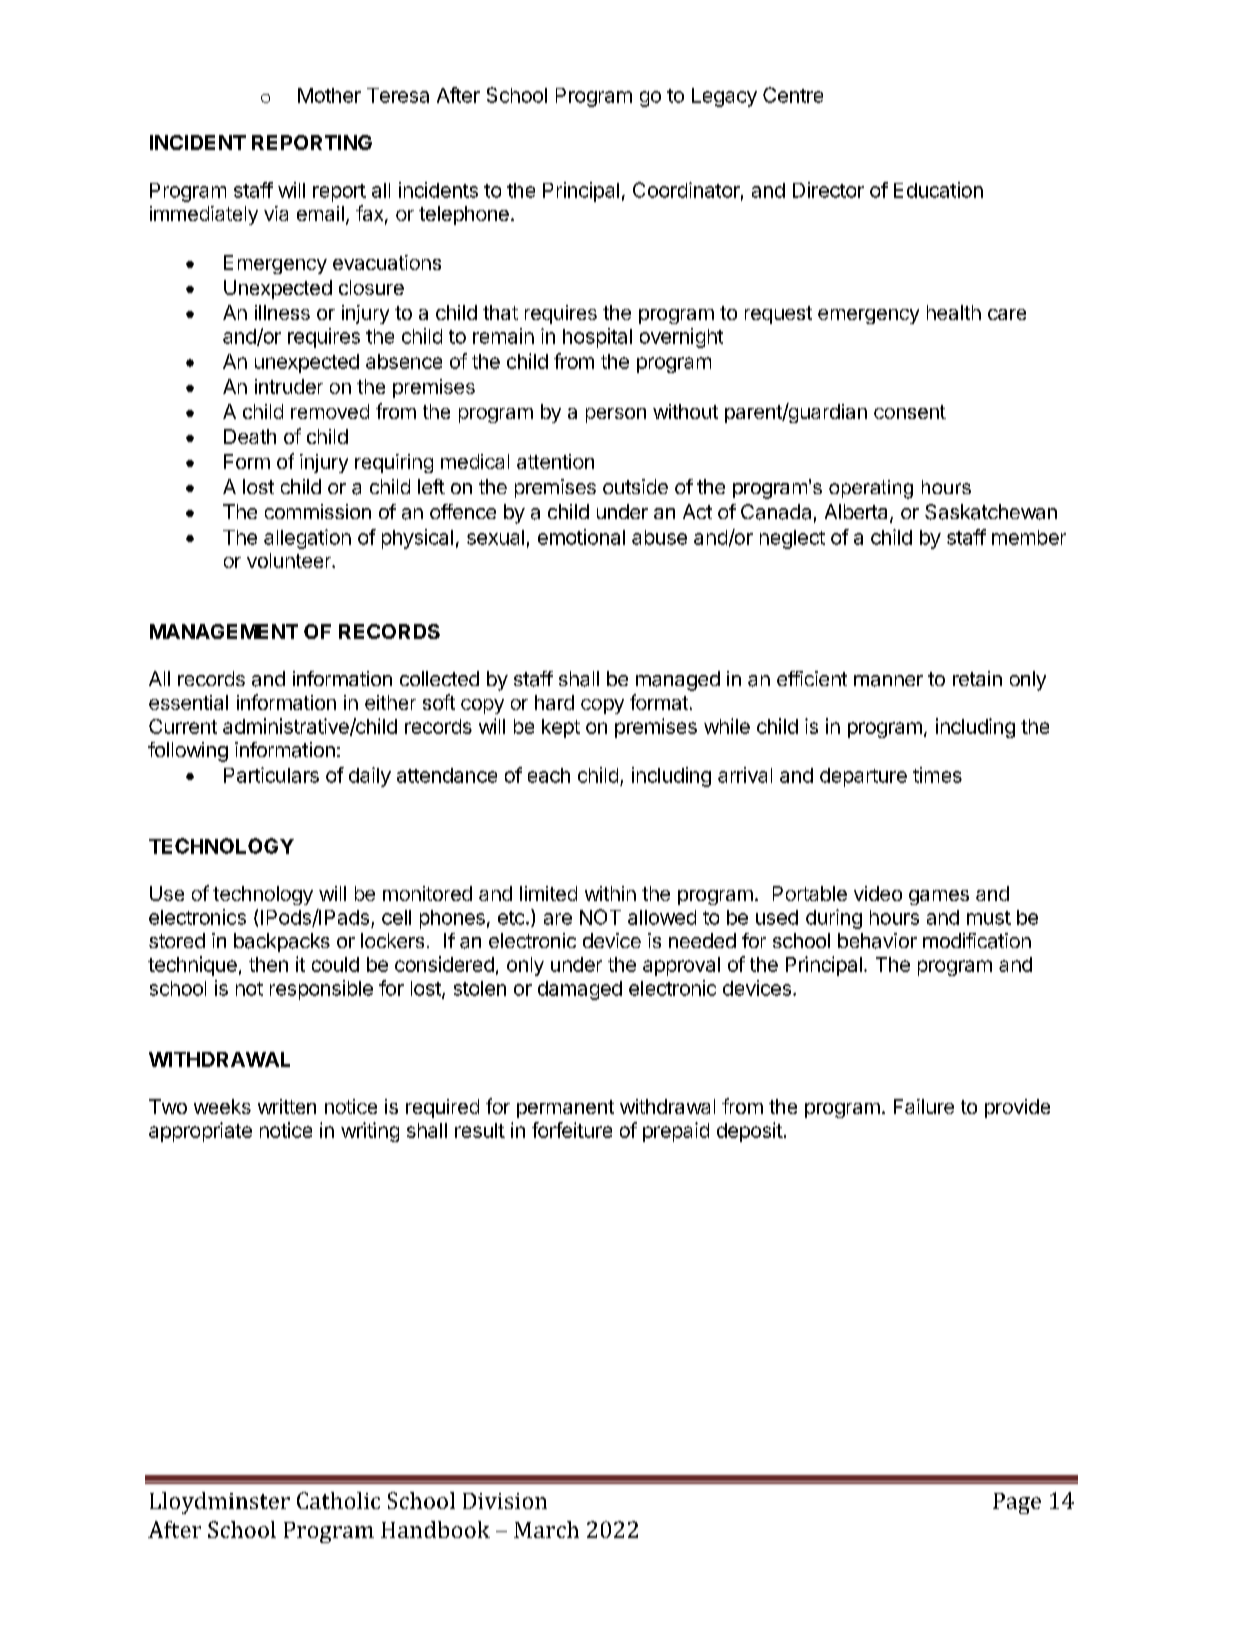 Image resolution: width=1260 pixels, height=1631 pixels. What do you see at coordinates (546, 1529) in the screenshot?
I see `March` at bounding box center [546, 1529].
